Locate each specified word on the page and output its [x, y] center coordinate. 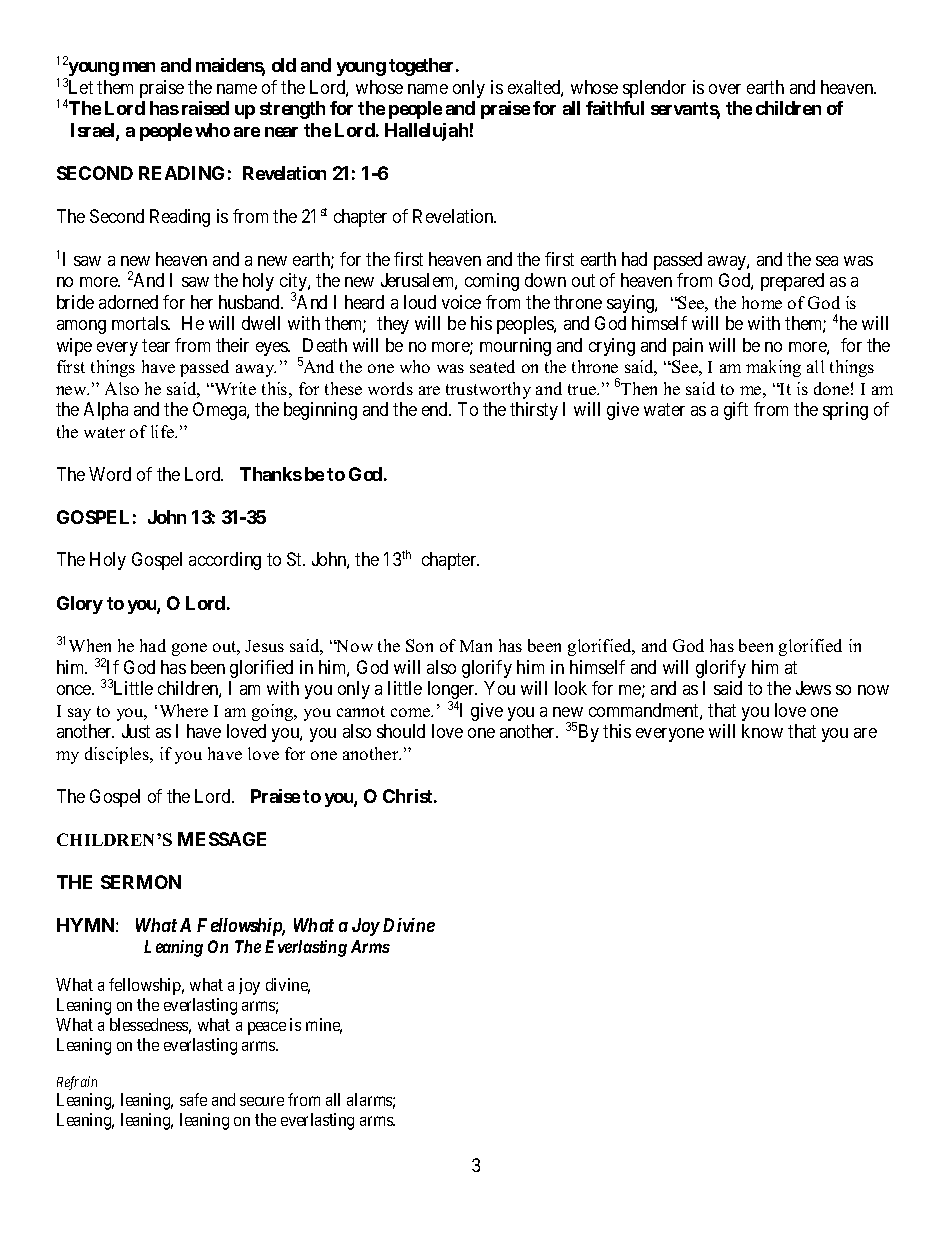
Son [419, 645]
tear [156, 345]
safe [193, 1099]
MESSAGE [222, 839]
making [773, 368]
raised [205, 108]
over [725, 89]
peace [267, 1028]
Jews [813, 688]
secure [262, 1101]
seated [492, 366]
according [225, 561]
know [762, 731]
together [423, 67]
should [401, 731]
